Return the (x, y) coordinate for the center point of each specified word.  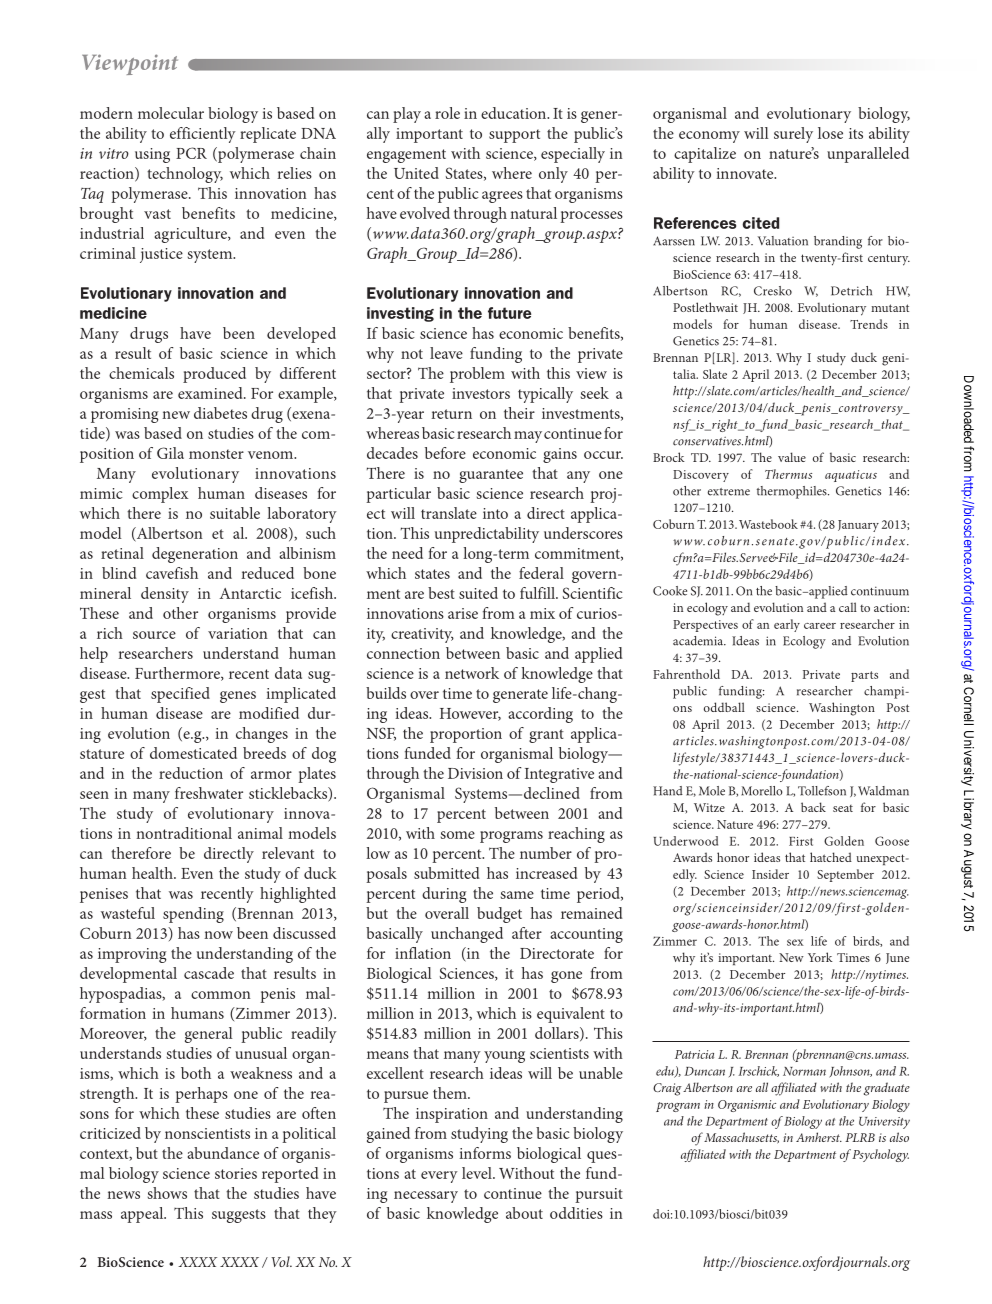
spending (193, 915)
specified (180, 695)
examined (211, 393)
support (514, 136)
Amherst (819, 1137)
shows (167, 1193)
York (820, 957)
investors (481, 393)
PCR (191, 153)
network (472, 673)
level (478, 1173)
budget (499, 915)
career (820, 626)
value (792, 457)
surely (793, 135)
